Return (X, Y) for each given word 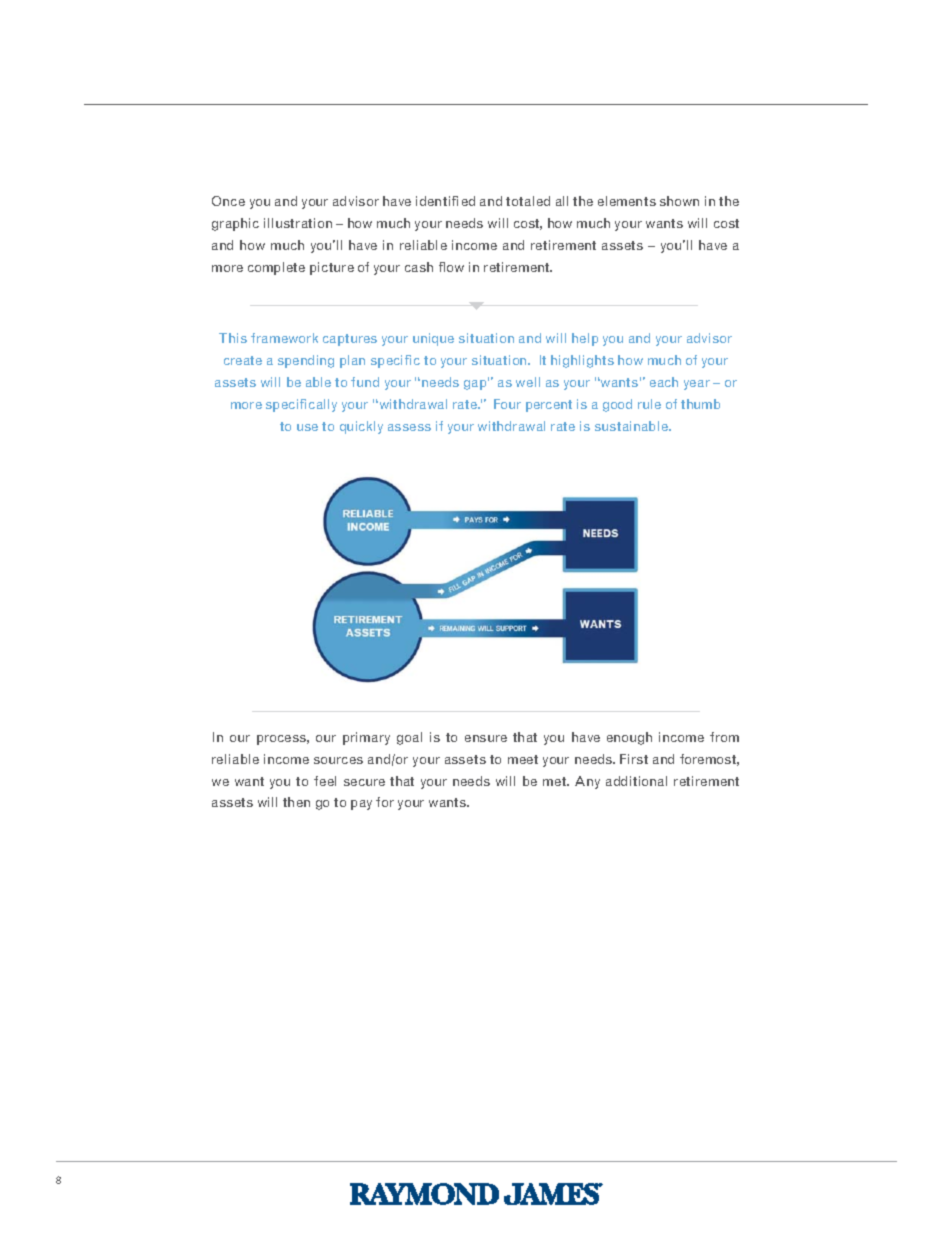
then (296, 802)
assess (409, 427)
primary (366, 738)
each (664, 382)
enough (629, 738)
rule (649, 404)
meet (523, 759)
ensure (486, 738)
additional (636, 781)
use (307, 427)
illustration (298, 223)
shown (679, 201)
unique (433, 339)
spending (306, 361)
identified (445, 201)
